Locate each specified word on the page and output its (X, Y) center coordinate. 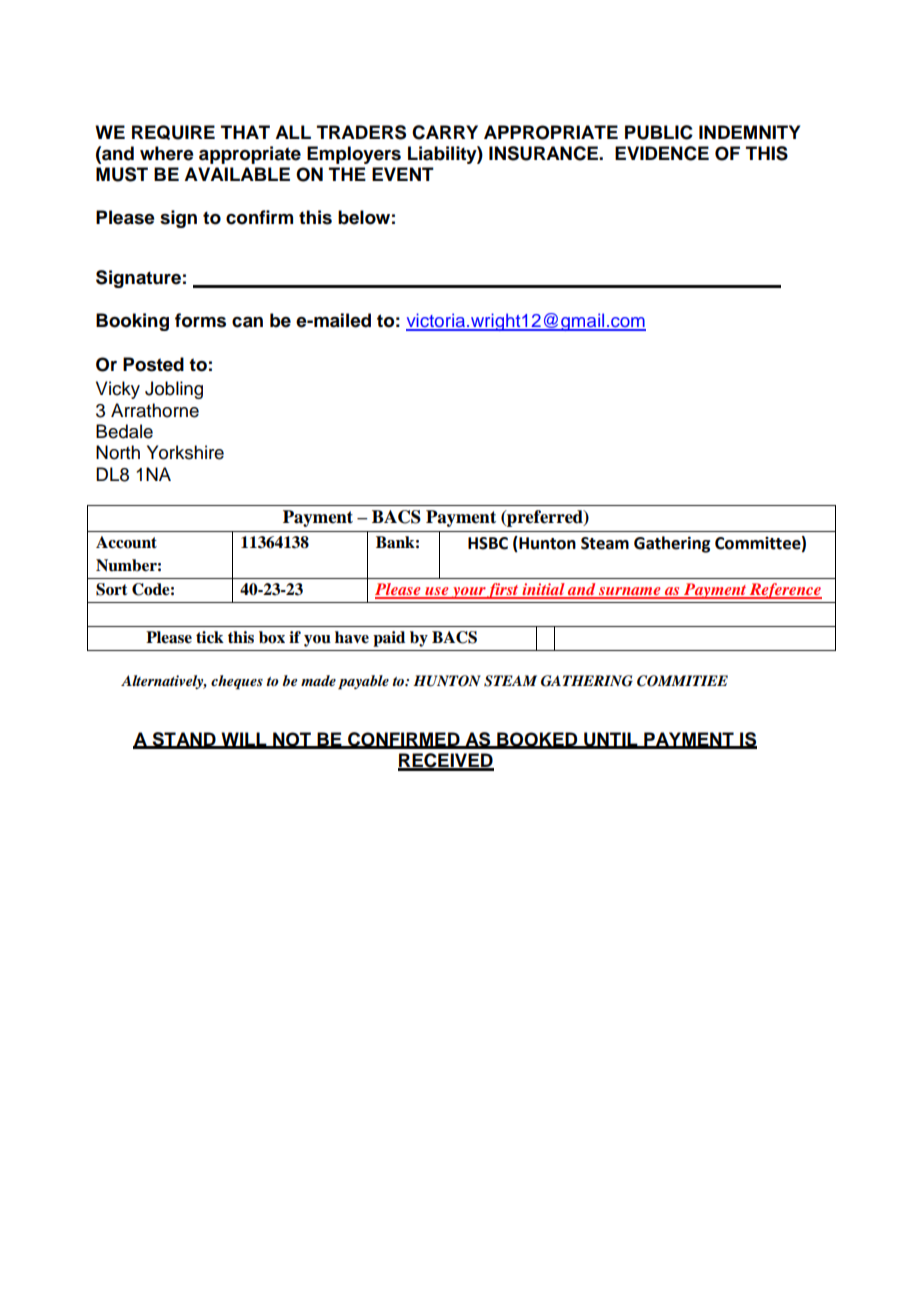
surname (630, 592)
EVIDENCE (662, 153)
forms (200, 320)
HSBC (488, 543)
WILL (244, 740)
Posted (153, 364)
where (167, 153)
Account (126, 542)
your (468, 593)
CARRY (445, 132)
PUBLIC (659, 132)
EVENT (403, 174)
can (247, 322)
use (437, 592)
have (352, 637)
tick (210, 637)
